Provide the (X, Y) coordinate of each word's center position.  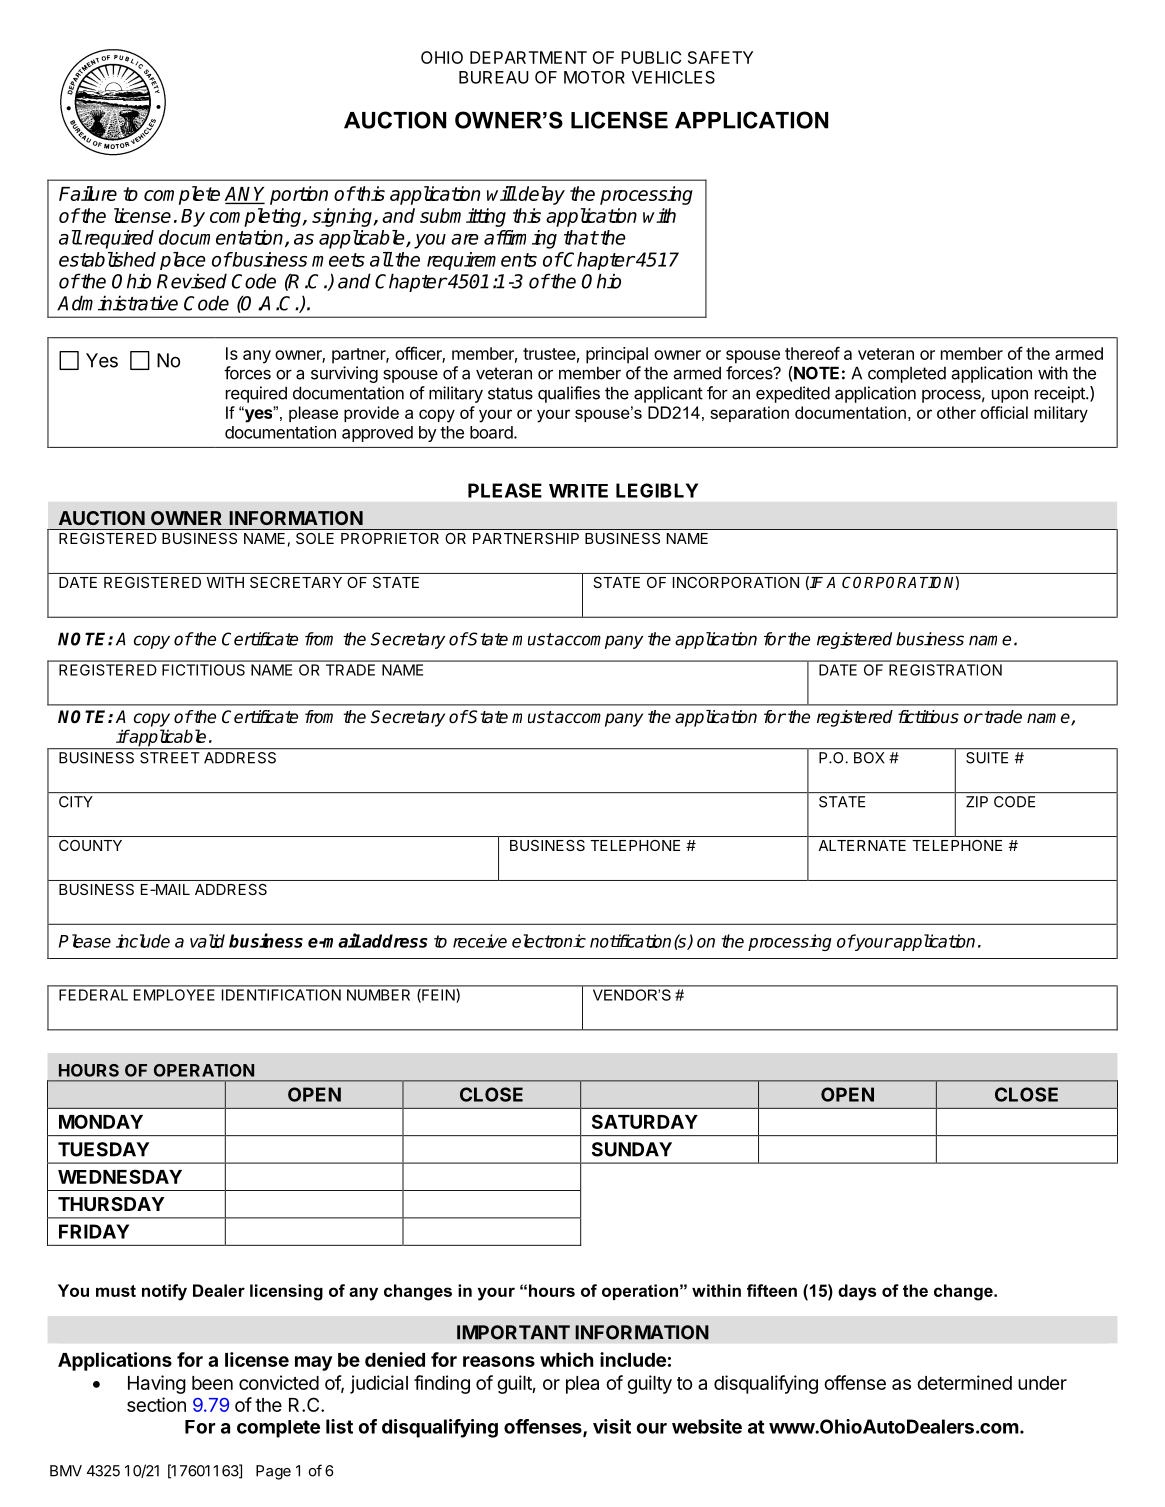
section (156, 1404)
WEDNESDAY (120, 1176)
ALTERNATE (862, 845)
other (956, 412)
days (857, 1292)
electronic (549, 941)
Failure (88, 193)
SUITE (987, 758)
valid (207, 941)
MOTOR (594, 77)
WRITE (578, 491)
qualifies (569, 394)
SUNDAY (632, 1149)
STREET (169, 758)
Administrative (117, 303)
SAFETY (720, 57)
